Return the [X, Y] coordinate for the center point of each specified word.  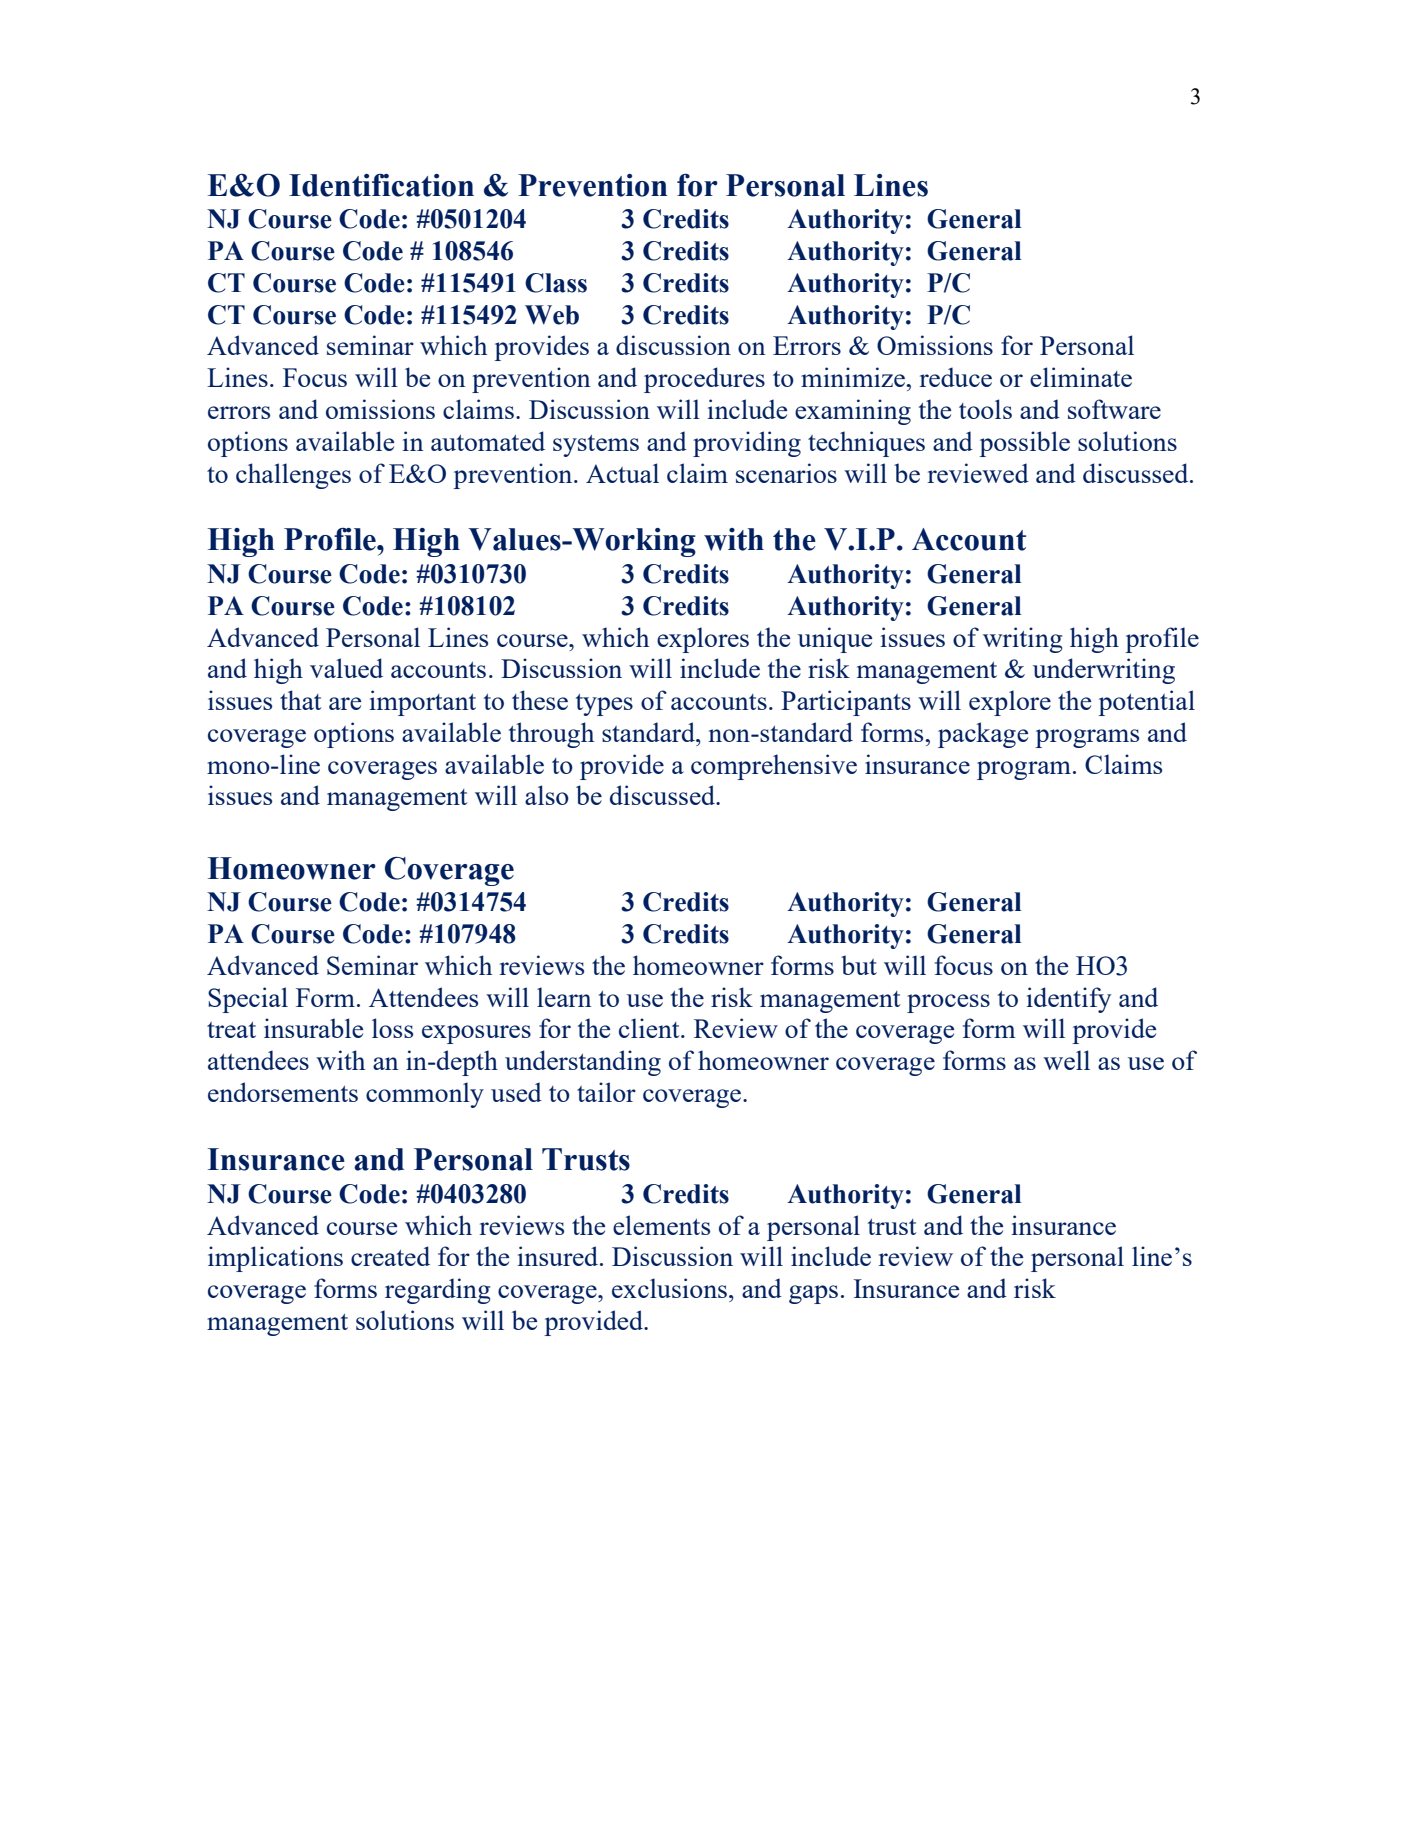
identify [1069, 1000]
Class [556, 283]
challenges [293, 476]
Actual [622, 473]
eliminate [1081, 377]
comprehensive [774, 767]
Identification [381, 185]
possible [1024, 444]
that [300, 700]
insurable [313, 1028]
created [390, 1256]
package [983, 735]
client [650, 1028]
